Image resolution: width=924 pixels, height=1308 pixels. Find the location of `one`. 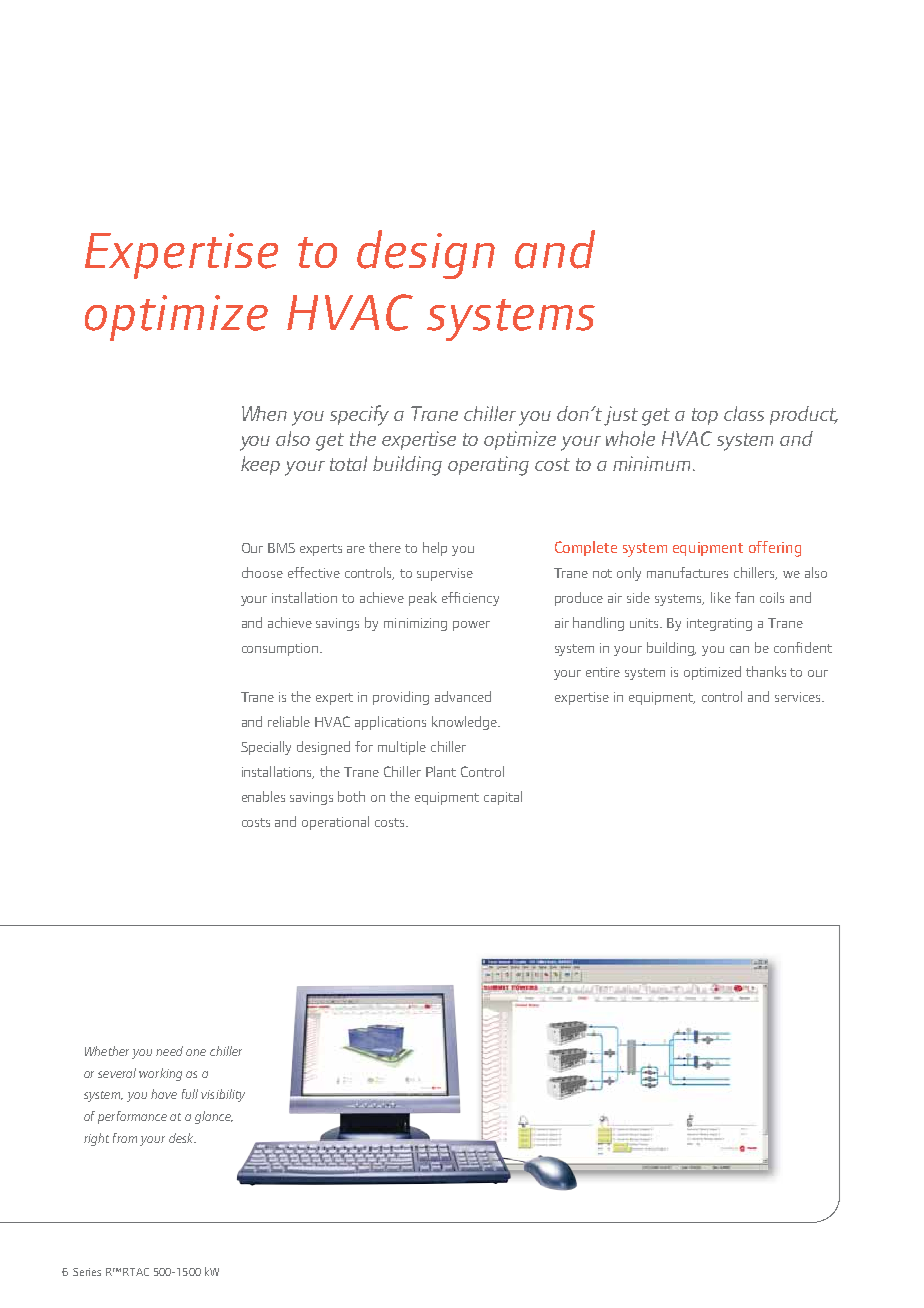

one is located at coordinates (196, 1052).
